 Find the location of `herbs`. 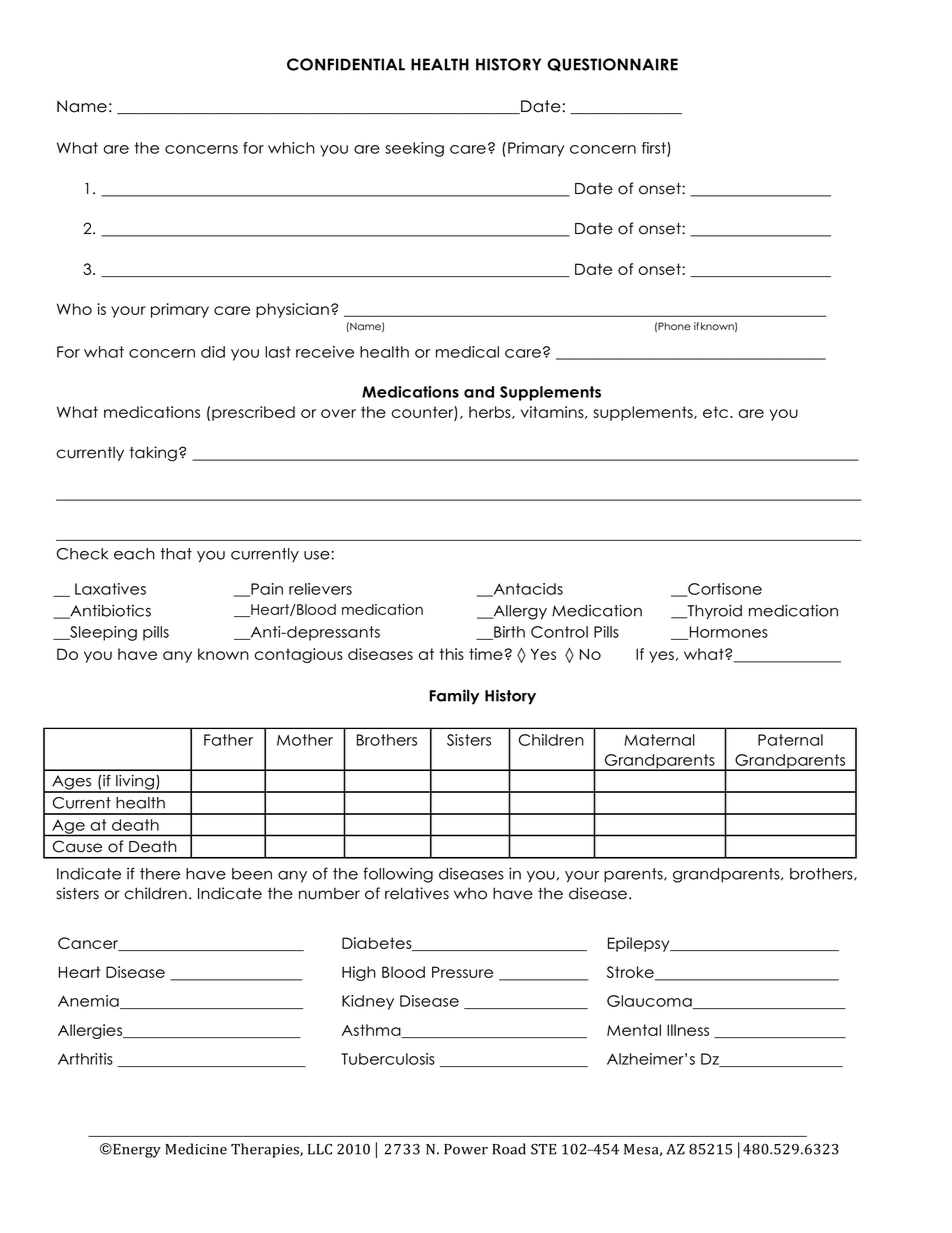

herbs is located at coordinates (491, 412).
